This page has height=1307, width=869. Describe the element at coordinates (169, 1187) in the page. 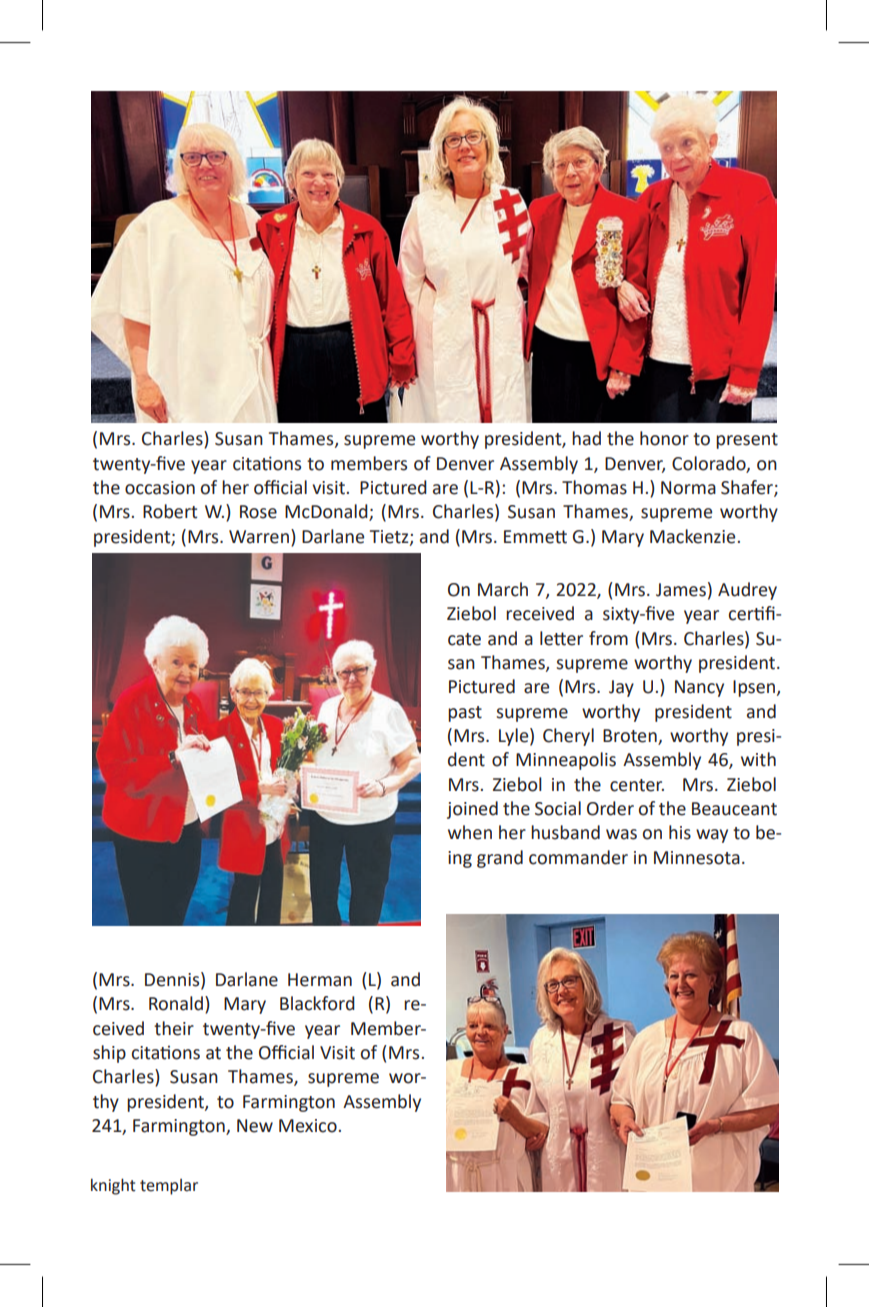

I see `templar` at that location.
